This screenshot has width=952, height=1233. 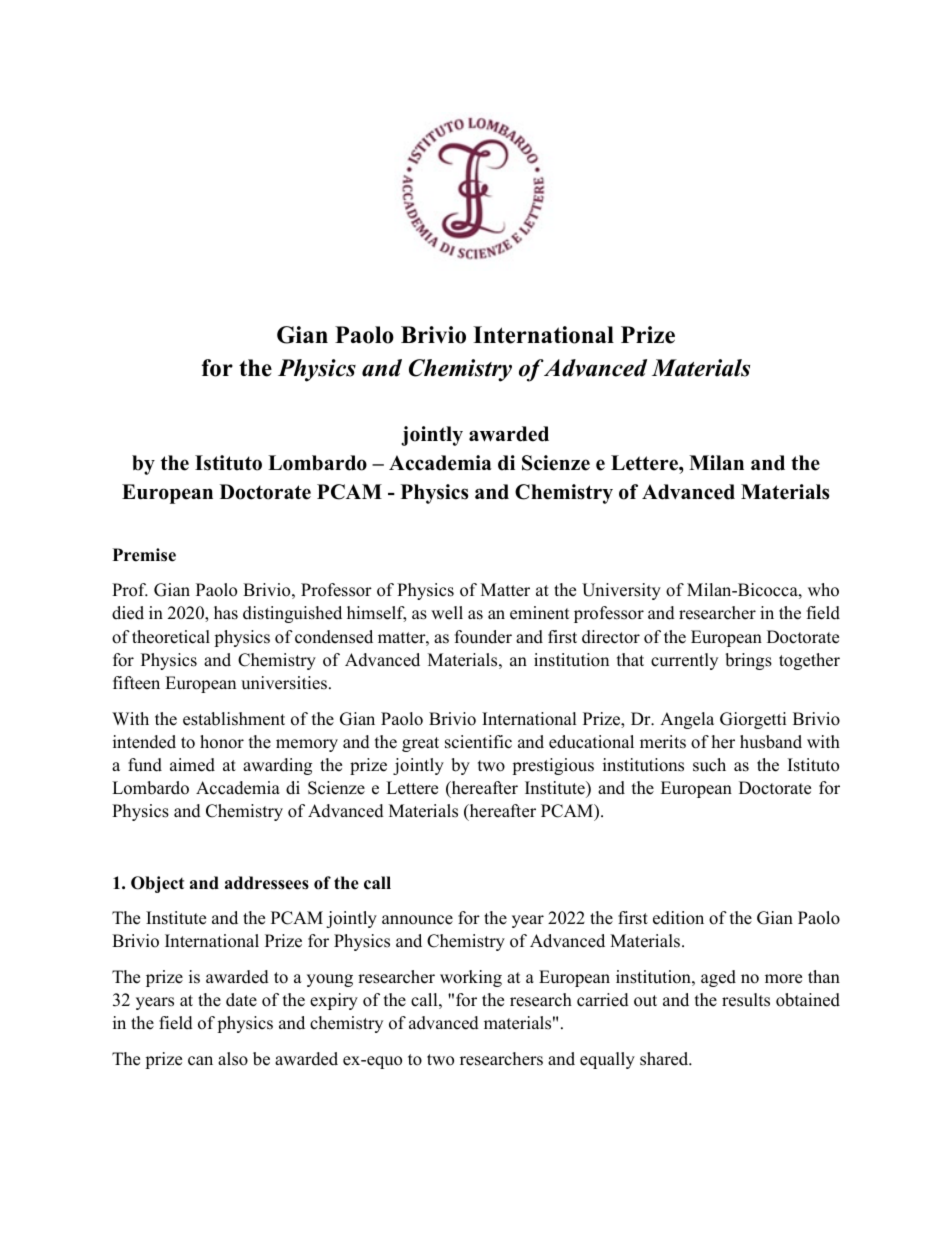 What do you see at coordinates (553, 766) in the screenshot?
I see `prestigious` at bounding box center [553, 766].
